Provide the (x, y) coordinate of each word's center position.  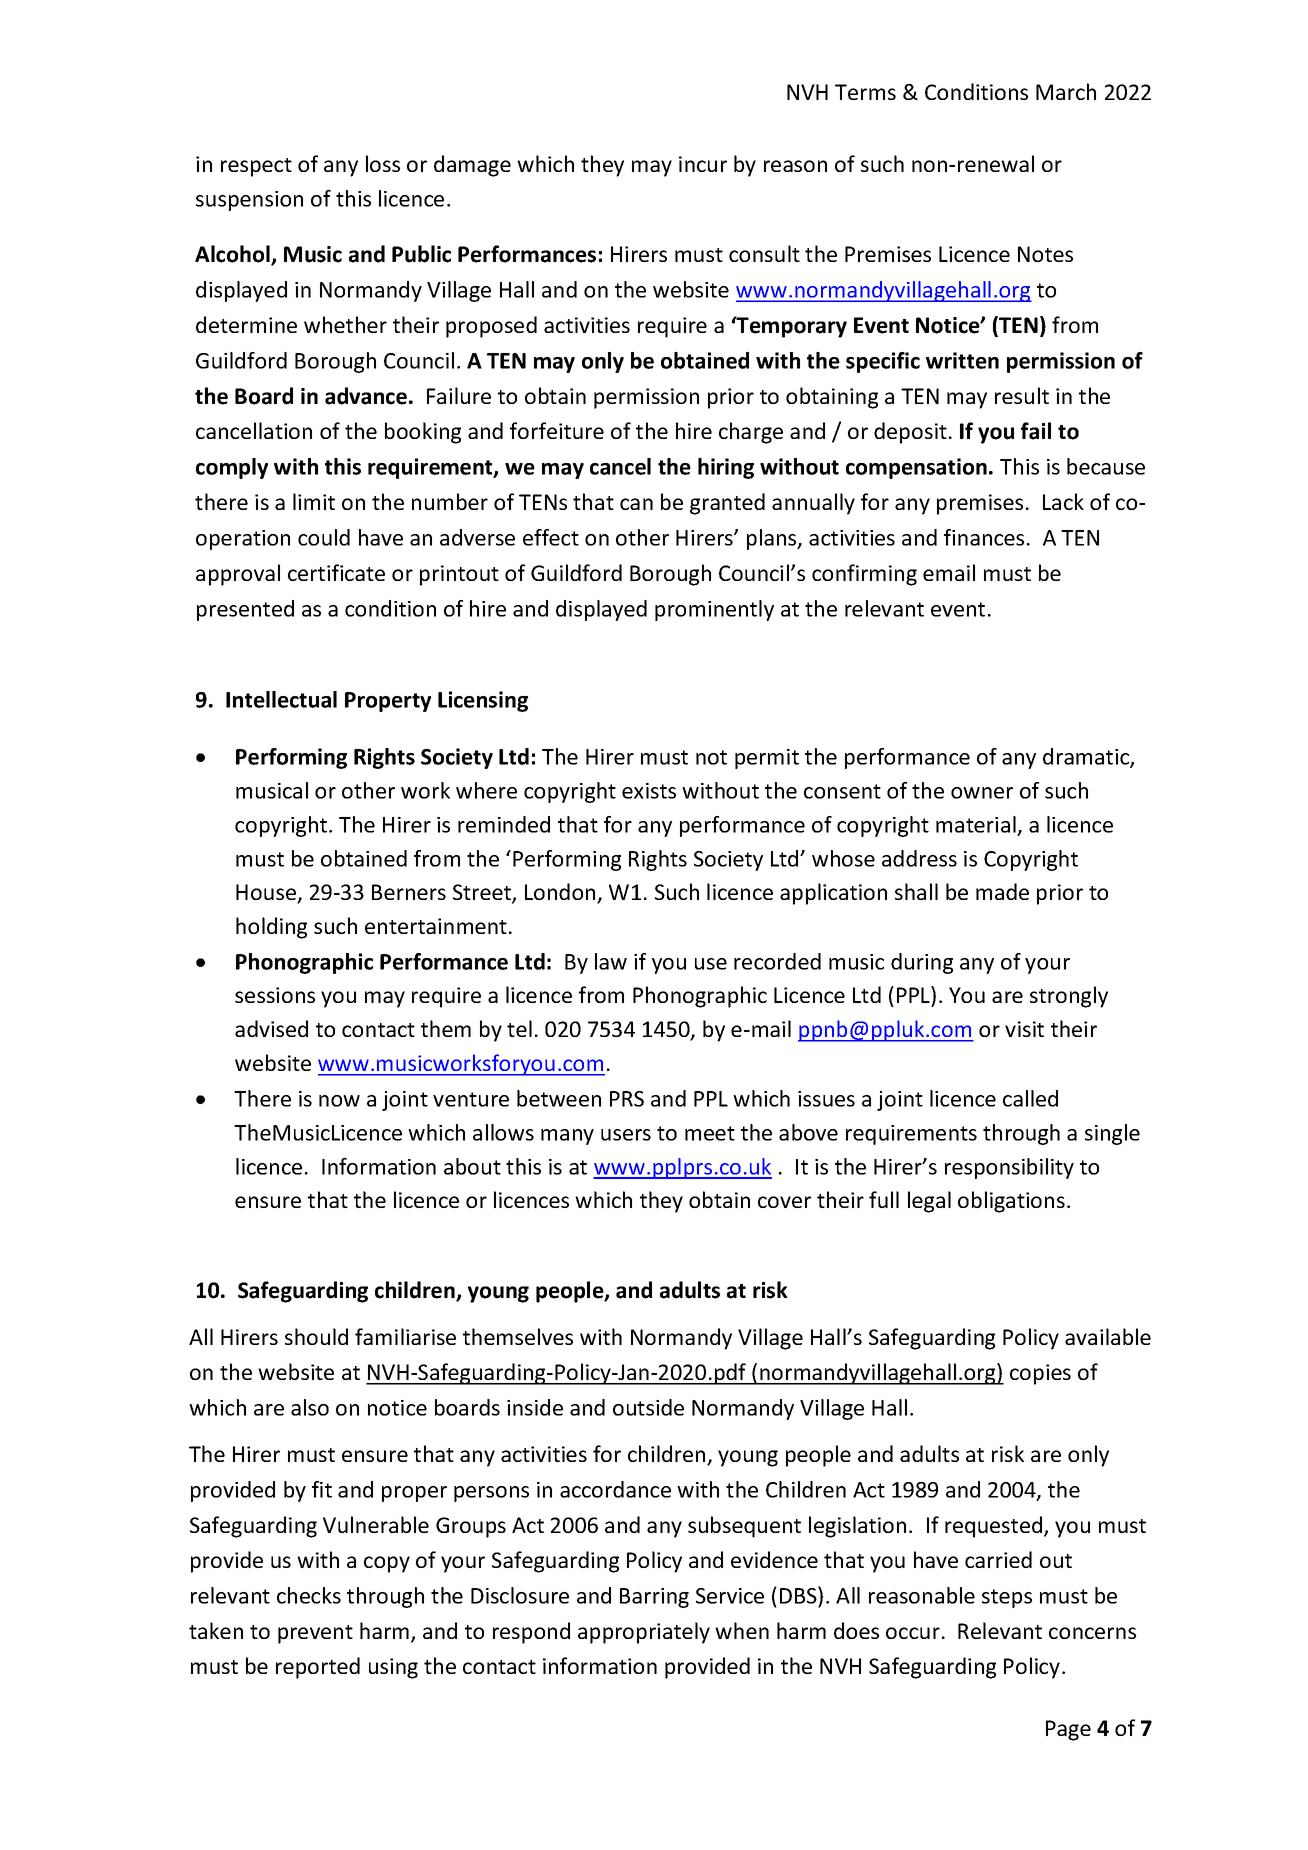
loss (383, 163)
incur (703, 164)
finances (984, 537)
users (626, 1135)
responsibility (1009, 1168)
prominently (714, 610)
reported (318, 1668)
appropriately (644, 1633)
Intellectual (281, 699)
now (339, 1101)
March (1066, 91)
